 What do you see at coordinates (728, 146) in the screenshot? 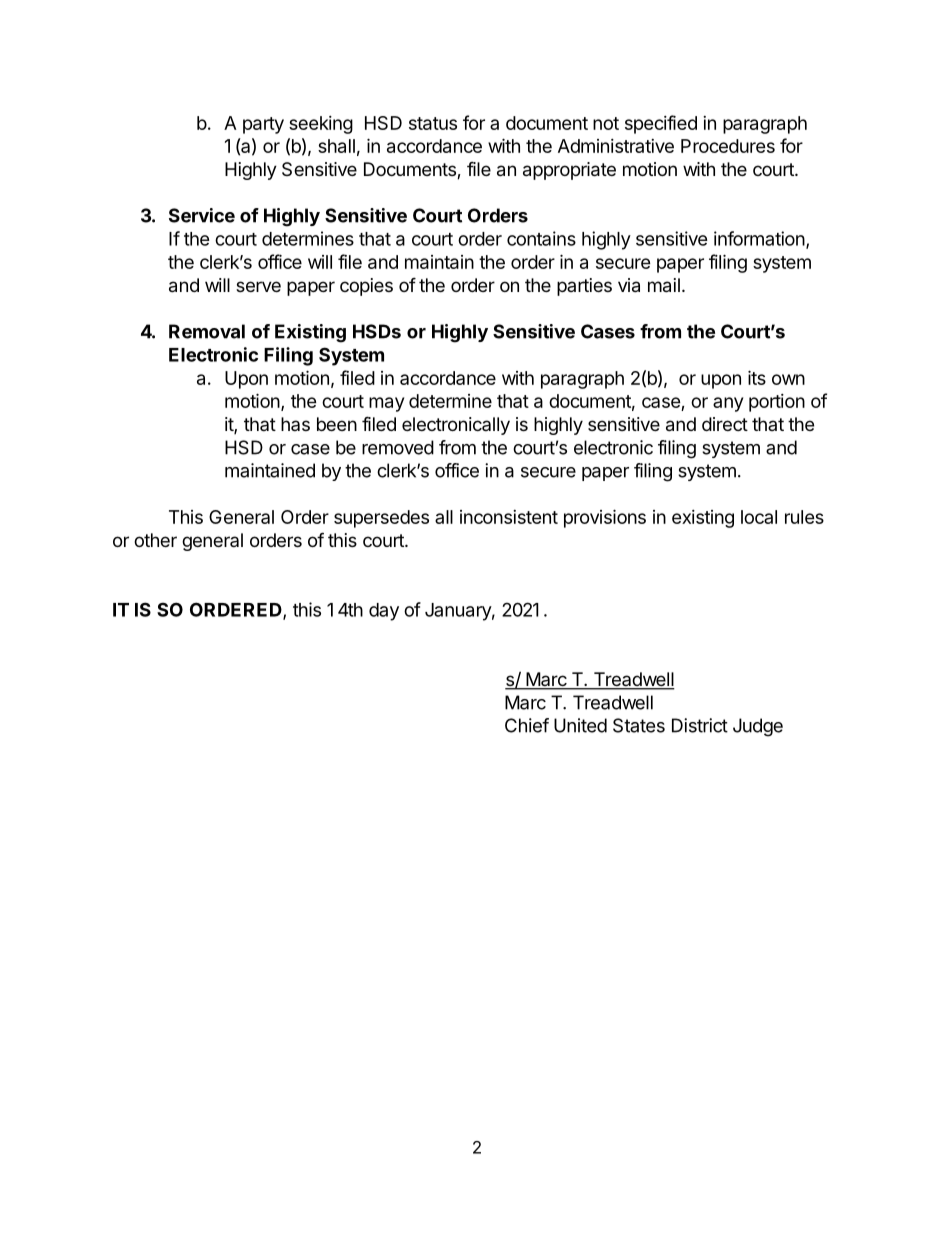
I see `Procedures` at bounding box center [728, 146].
